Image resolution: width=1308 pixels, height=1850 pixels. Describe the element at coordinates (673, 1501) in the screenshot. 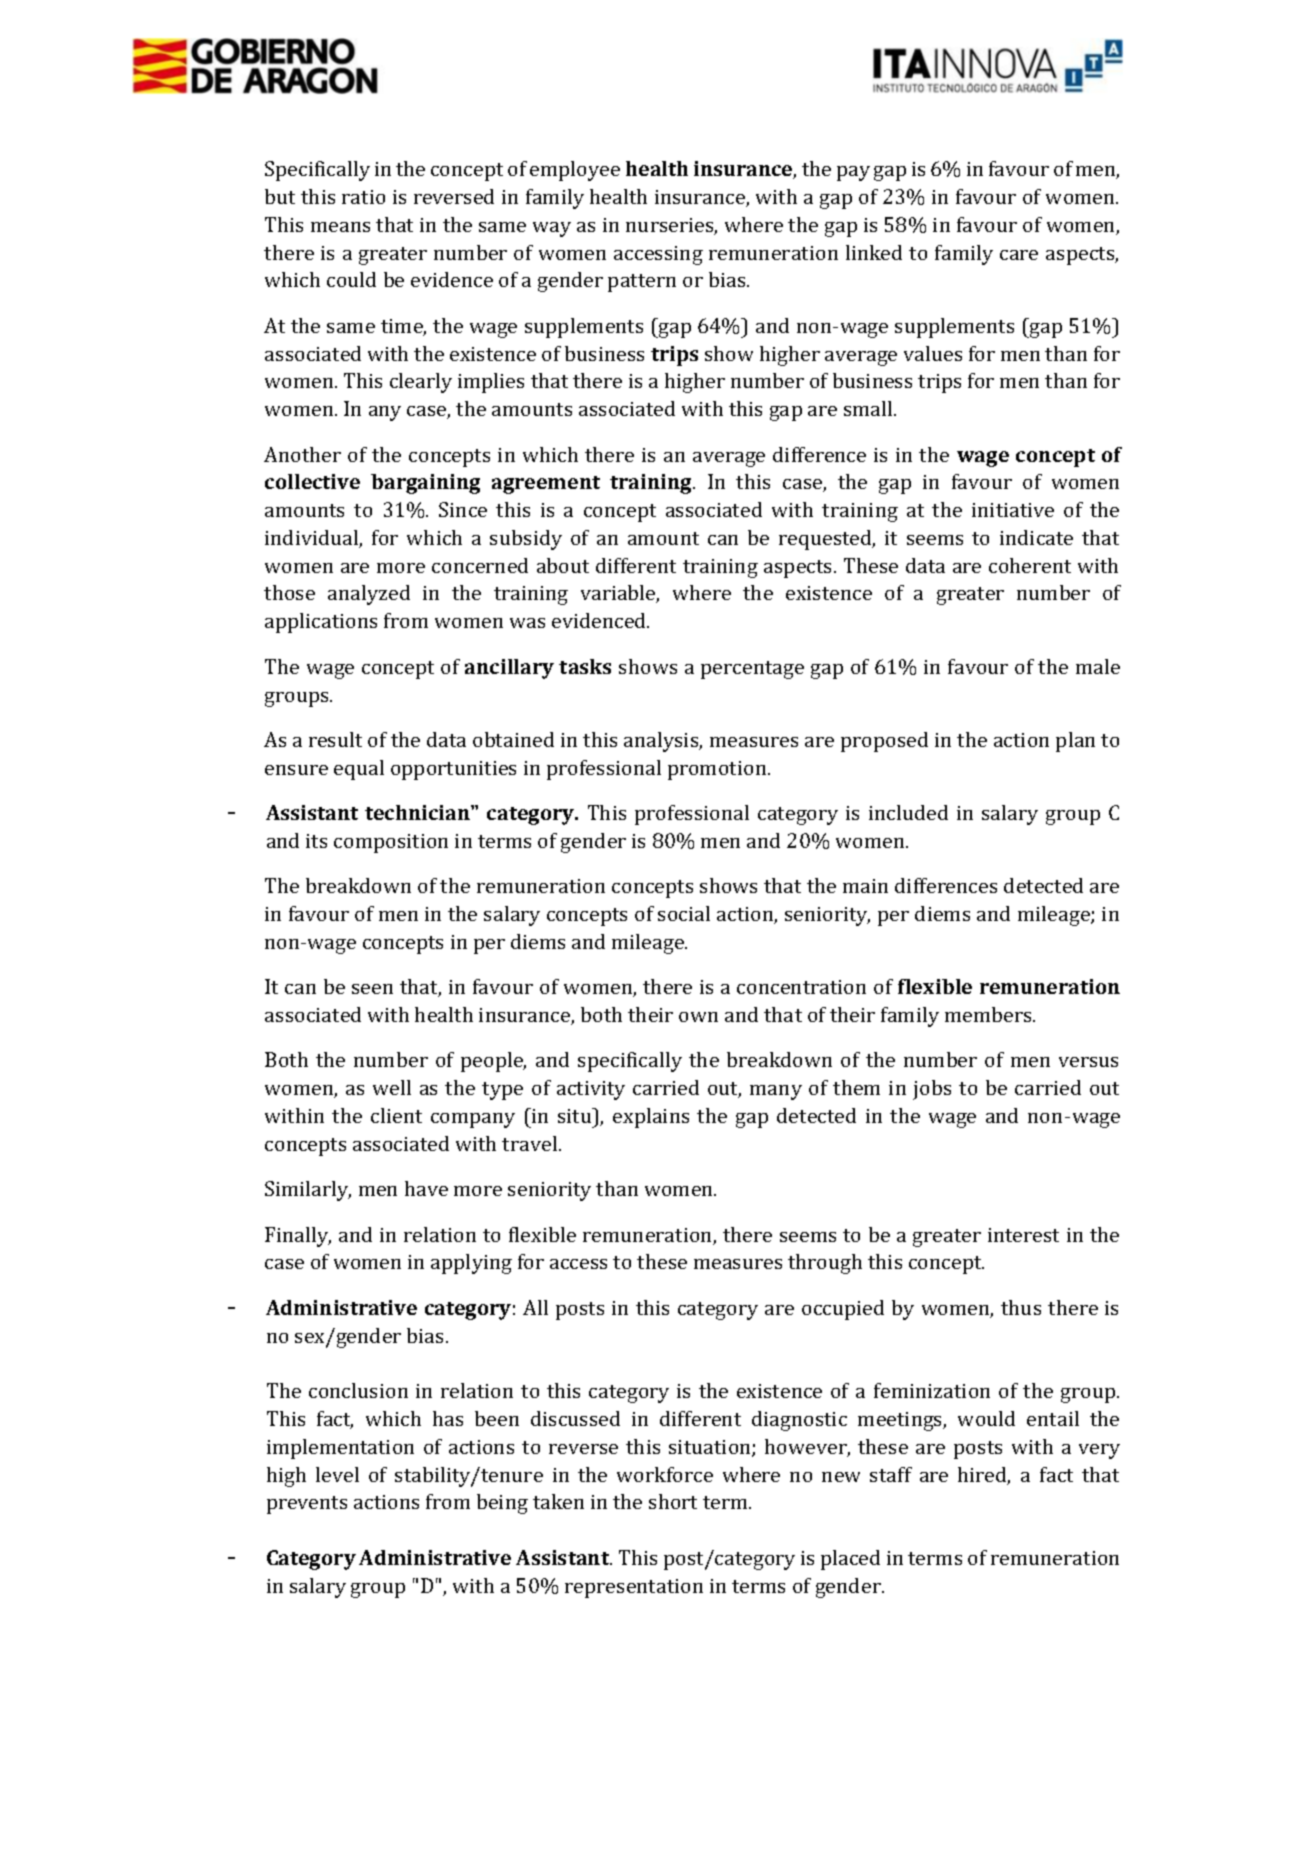

I see `short` at that location.
